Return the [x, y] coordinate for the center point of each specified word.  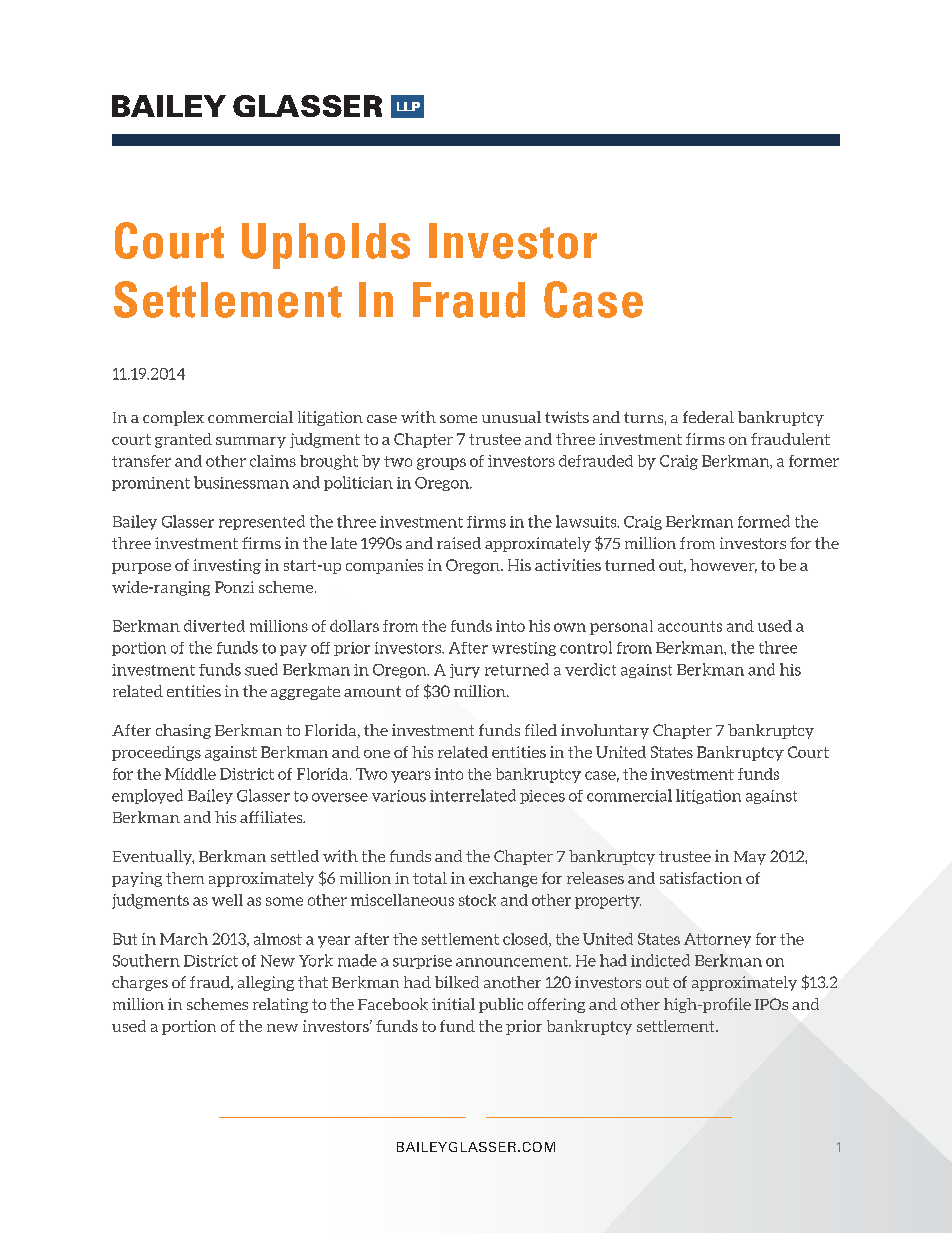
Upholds [326, 246]
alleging [266, 983]
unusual [511, 417]
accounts [690, 626]
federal [708, 417]
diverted [214, 626]
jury [465, 671]
